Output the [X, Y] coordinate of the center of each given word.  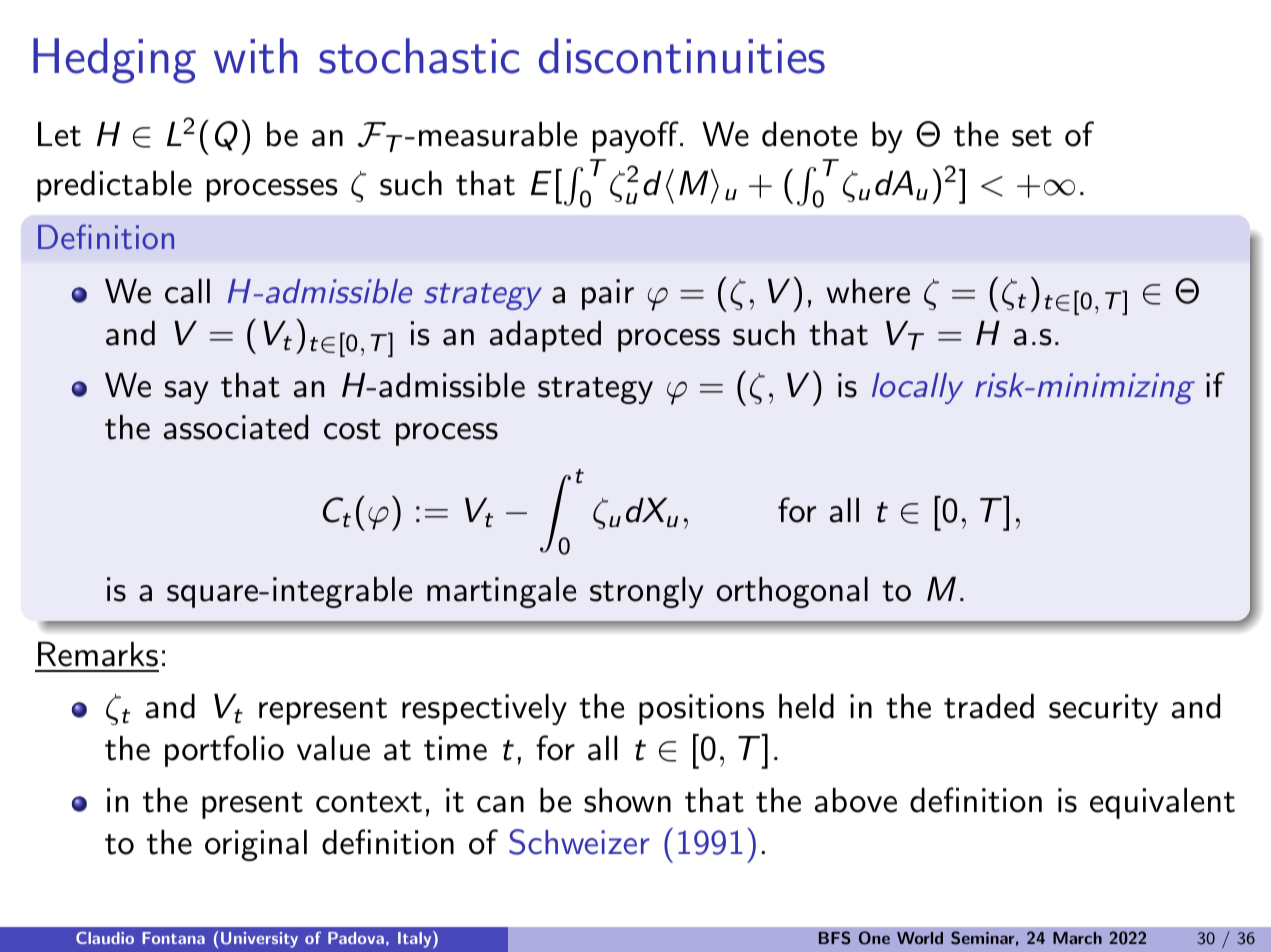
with [256, 56]
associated [236, 427]
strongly [647, 592]
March [1077, 938]
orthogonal [792, 592]
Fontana [173, 938]
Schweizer [579, 842]
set [1032, 136]
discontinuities [682, 56]
